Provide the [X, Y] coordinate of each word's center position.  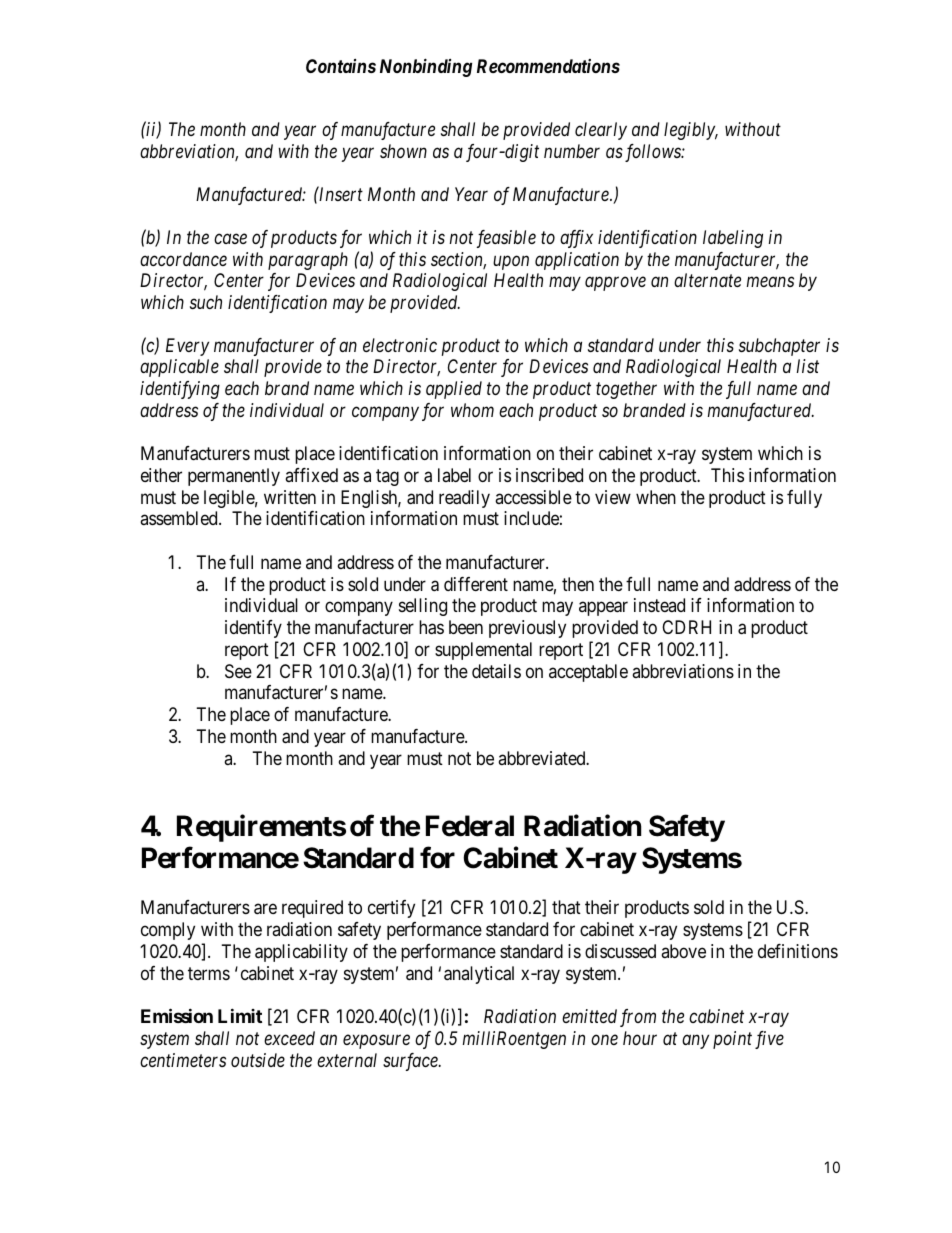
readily [464, 499]
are [265, 909]
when [656, 497]
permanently [234, 477]
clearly [601, 131]
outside [258, 1060]
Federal [470, 826]
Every [187, 347]
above [683, 951]
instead [659, 605]
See [238, 671]
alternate [707, 280]
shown [403, 151]
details [496, 671]
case [230, 239]
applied [454, 390]
